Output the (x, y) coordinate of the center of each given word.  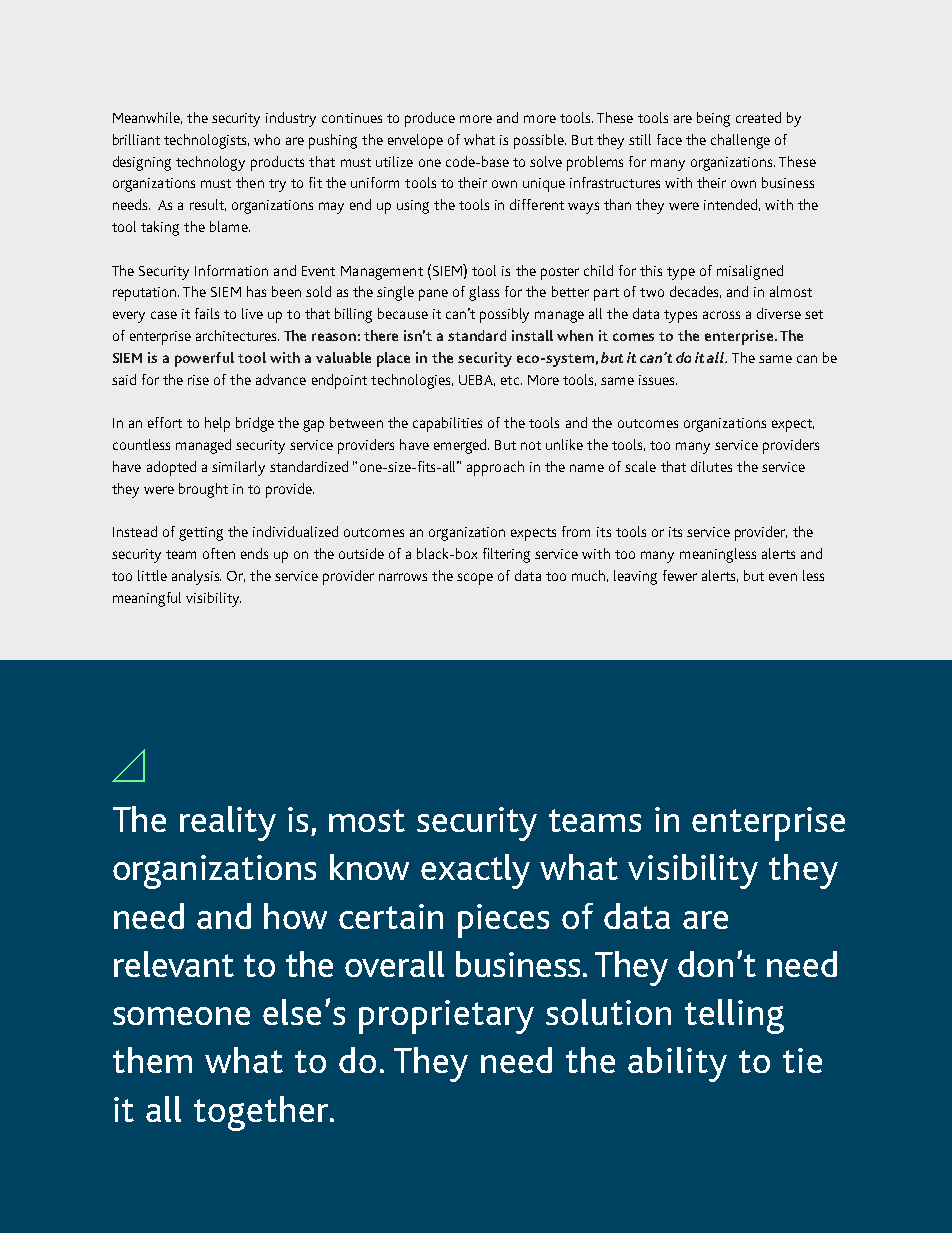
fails (207, 313)
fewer (680, 575)
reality (228, 823)
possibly (504, 315)
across (721, 315)
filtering (506, 555)
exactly (475, 871)
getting (201, 534)
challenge (740, 141)
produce (430, 119)
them (152, 1060)
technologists (206, 141)
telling (734, 1016)
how (295, 916)
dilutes (711, 466)
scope (475, 579)
